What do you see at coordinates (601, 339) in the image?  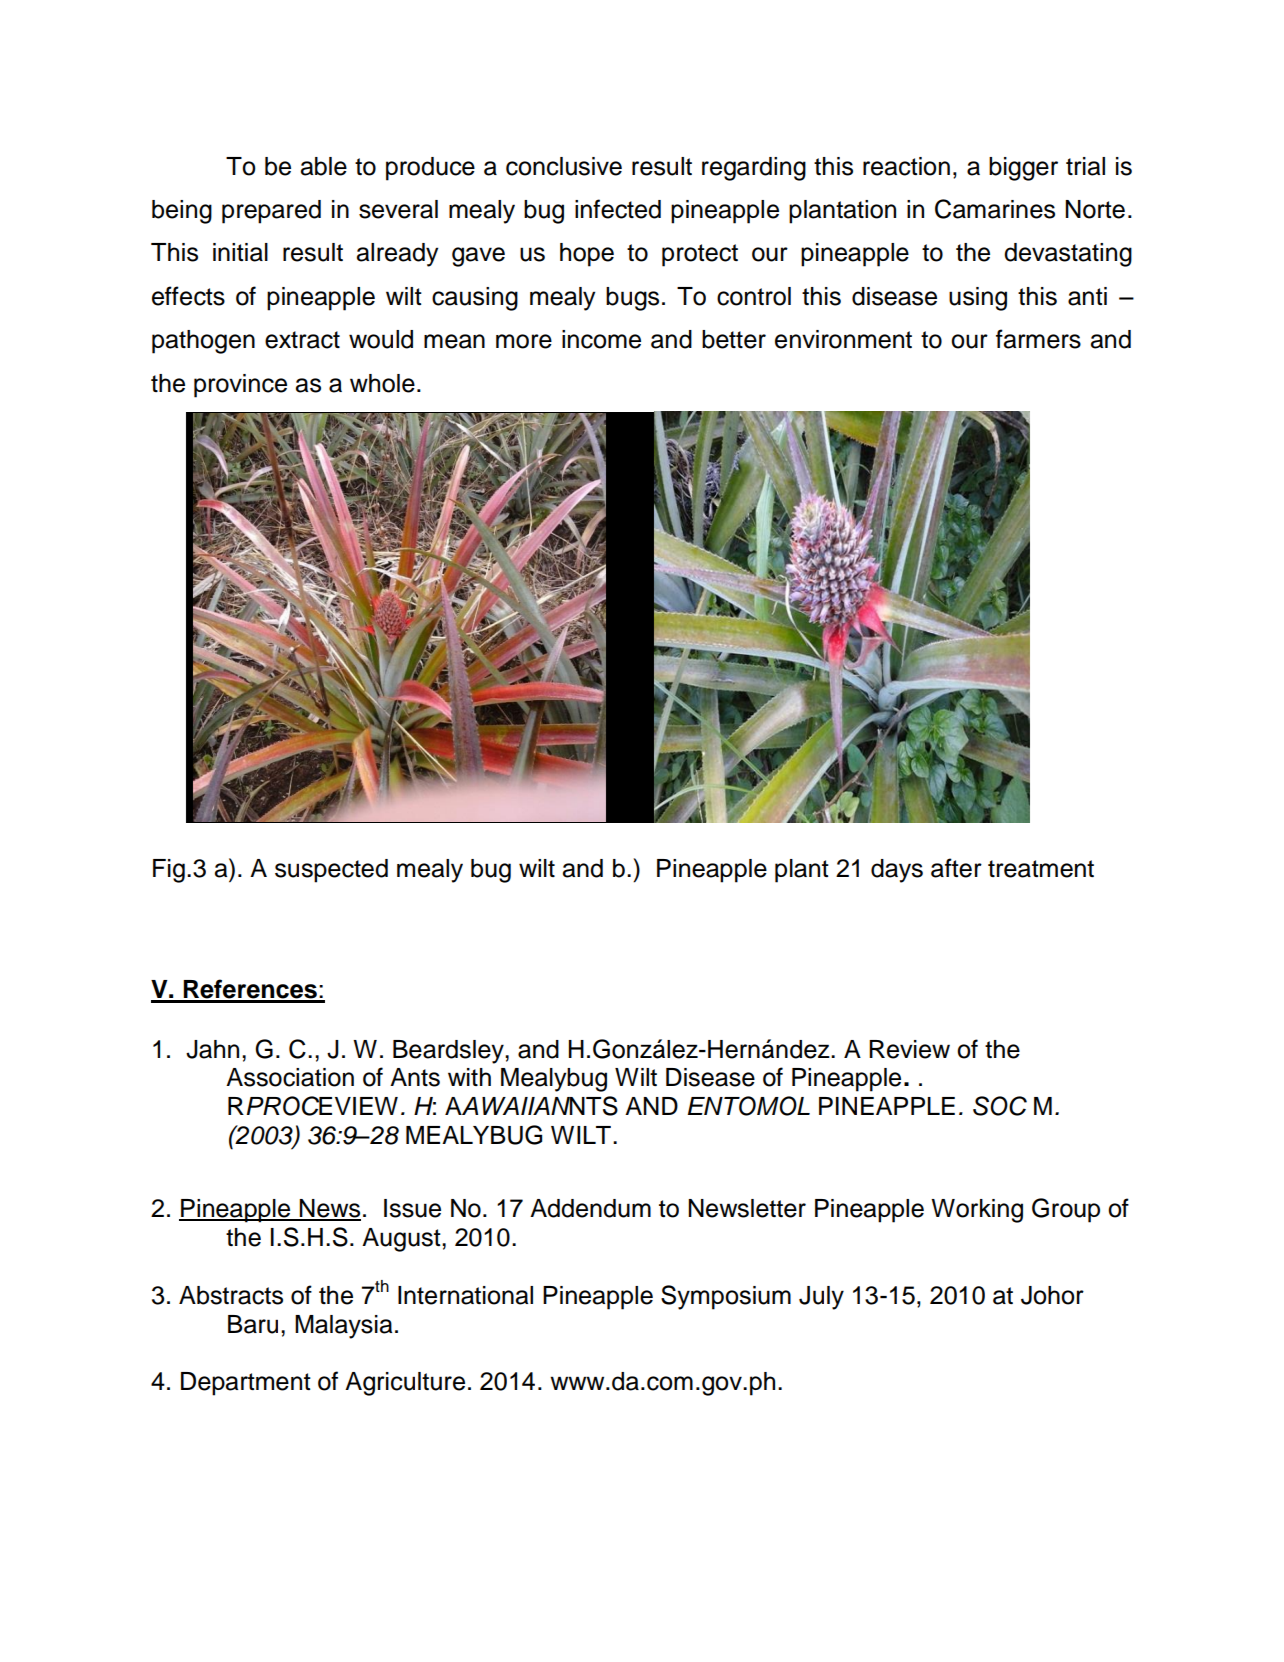 I see `income` at bounding box center [601, 339].
